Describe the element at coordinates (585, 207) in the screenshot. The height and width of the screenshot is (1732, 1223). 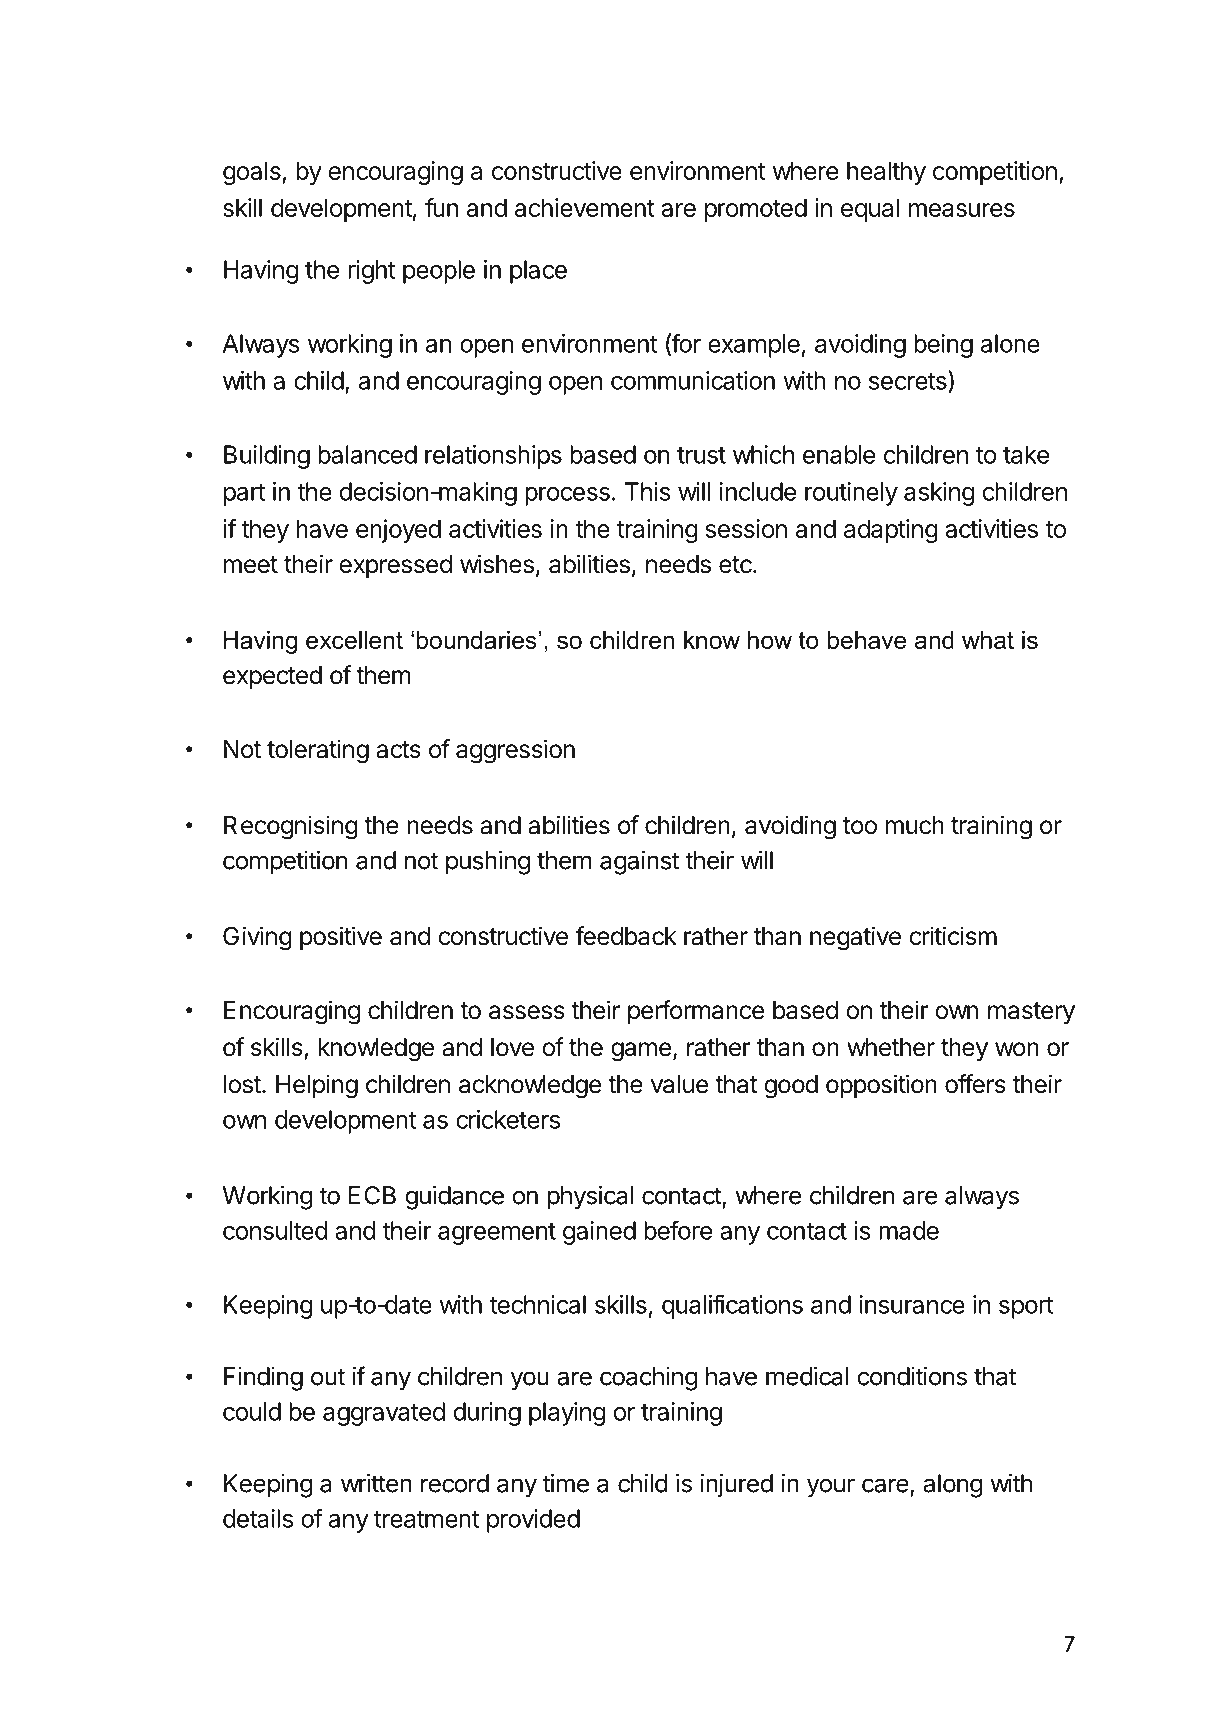
I see `achievement` at that location.
